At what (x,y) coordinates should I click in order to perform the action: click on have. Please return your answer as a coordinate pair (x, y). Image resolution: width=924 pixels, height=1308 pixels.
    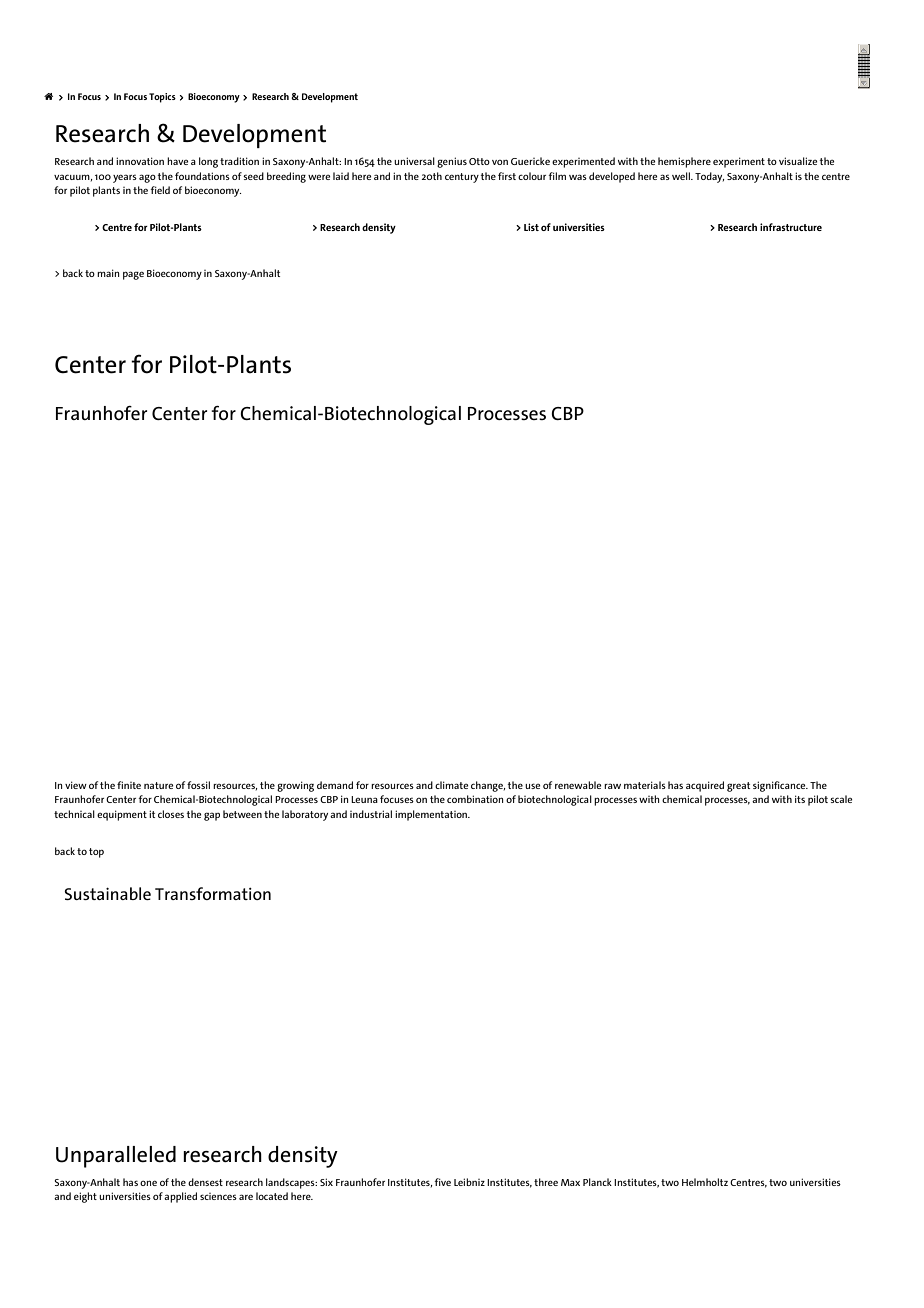
    Looking at the image, I should click on (177, 161).
